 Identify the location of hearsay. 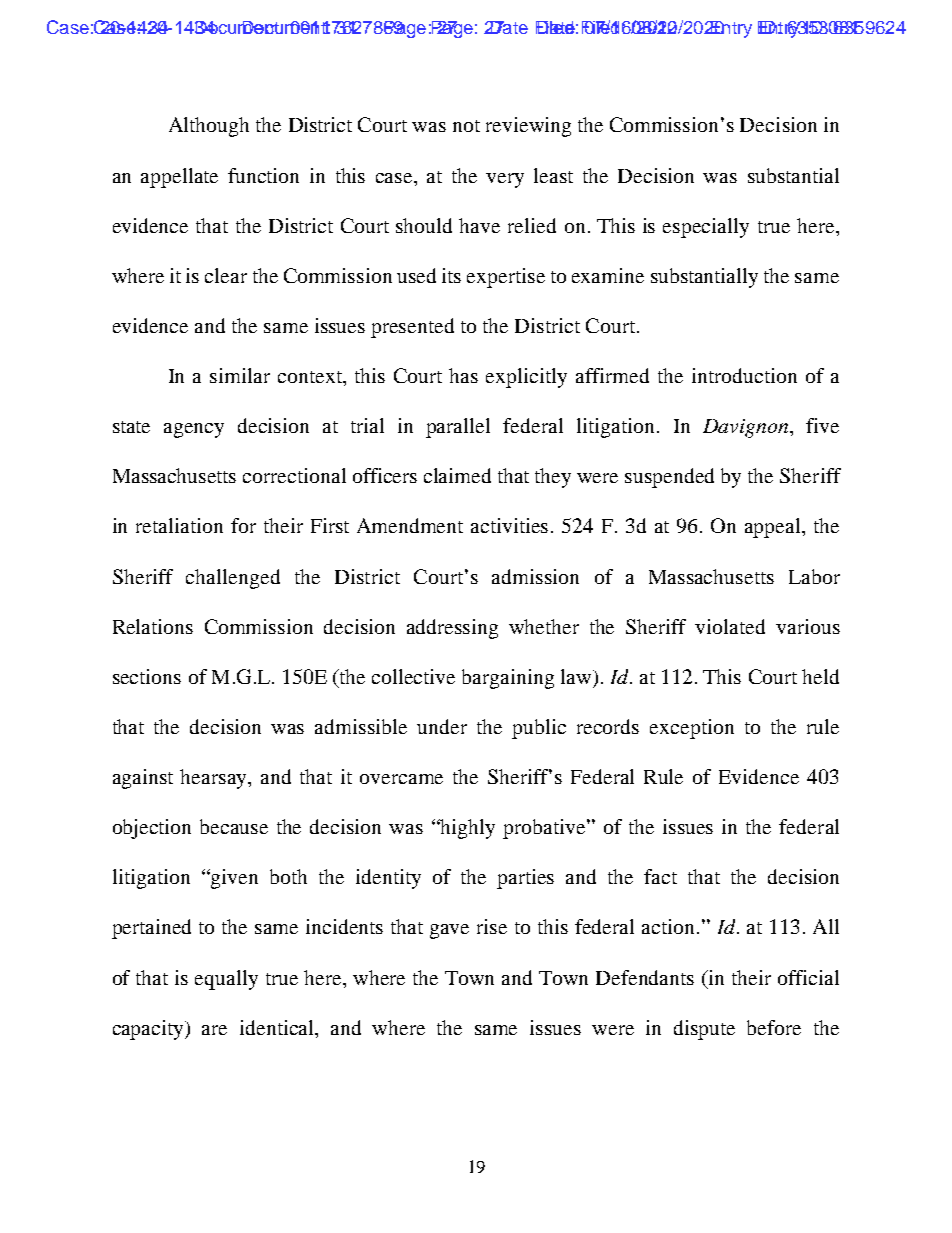
(215, 779).
